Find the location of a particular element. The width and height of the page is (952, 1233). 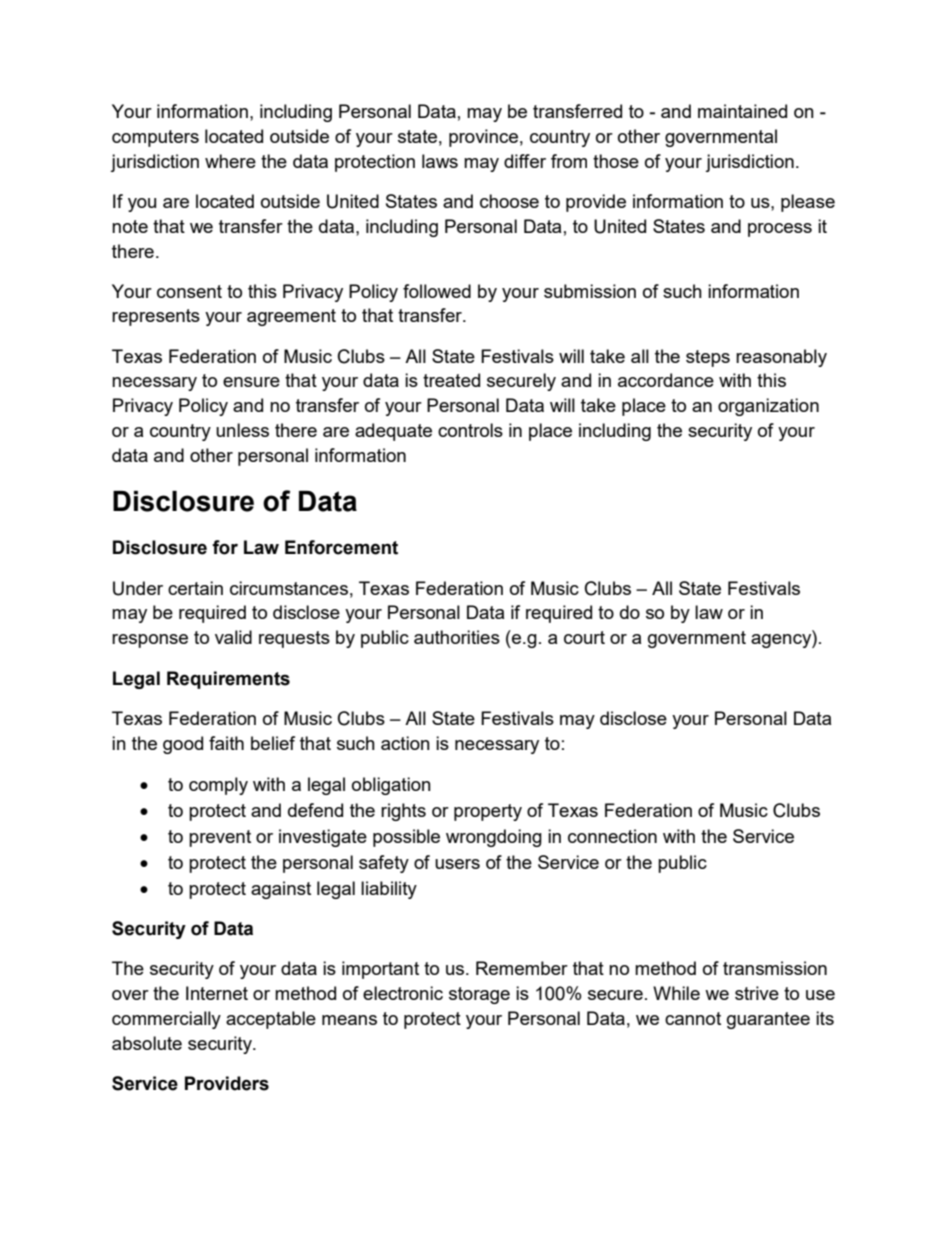

storage is located at coordinates (479, 995).
